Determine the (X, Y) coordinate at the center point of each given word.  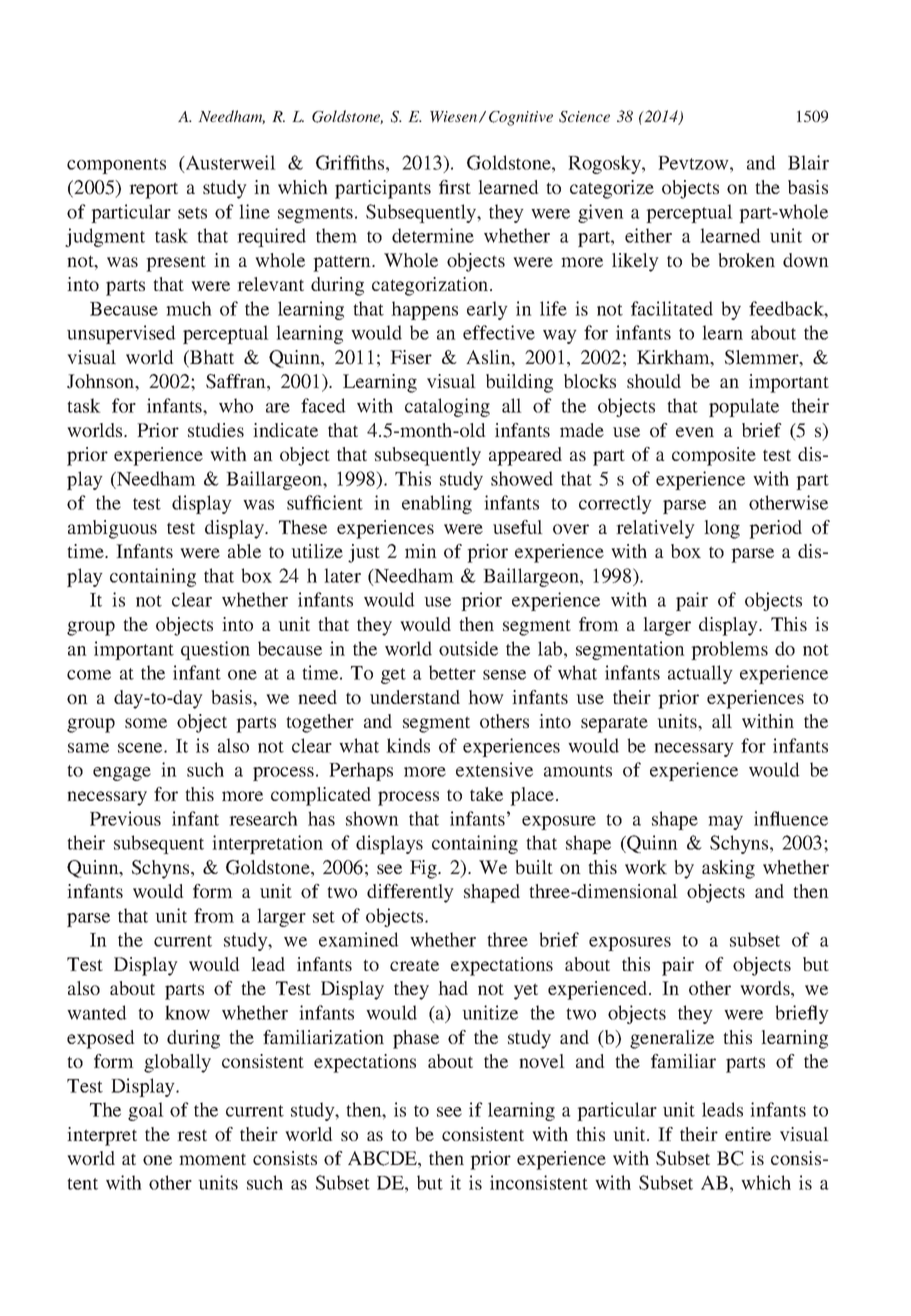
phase (416, 1039)
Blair (808, 162)
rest (192, 1135)
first (455, 187)
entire (748, 1134)
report (153, 190)
